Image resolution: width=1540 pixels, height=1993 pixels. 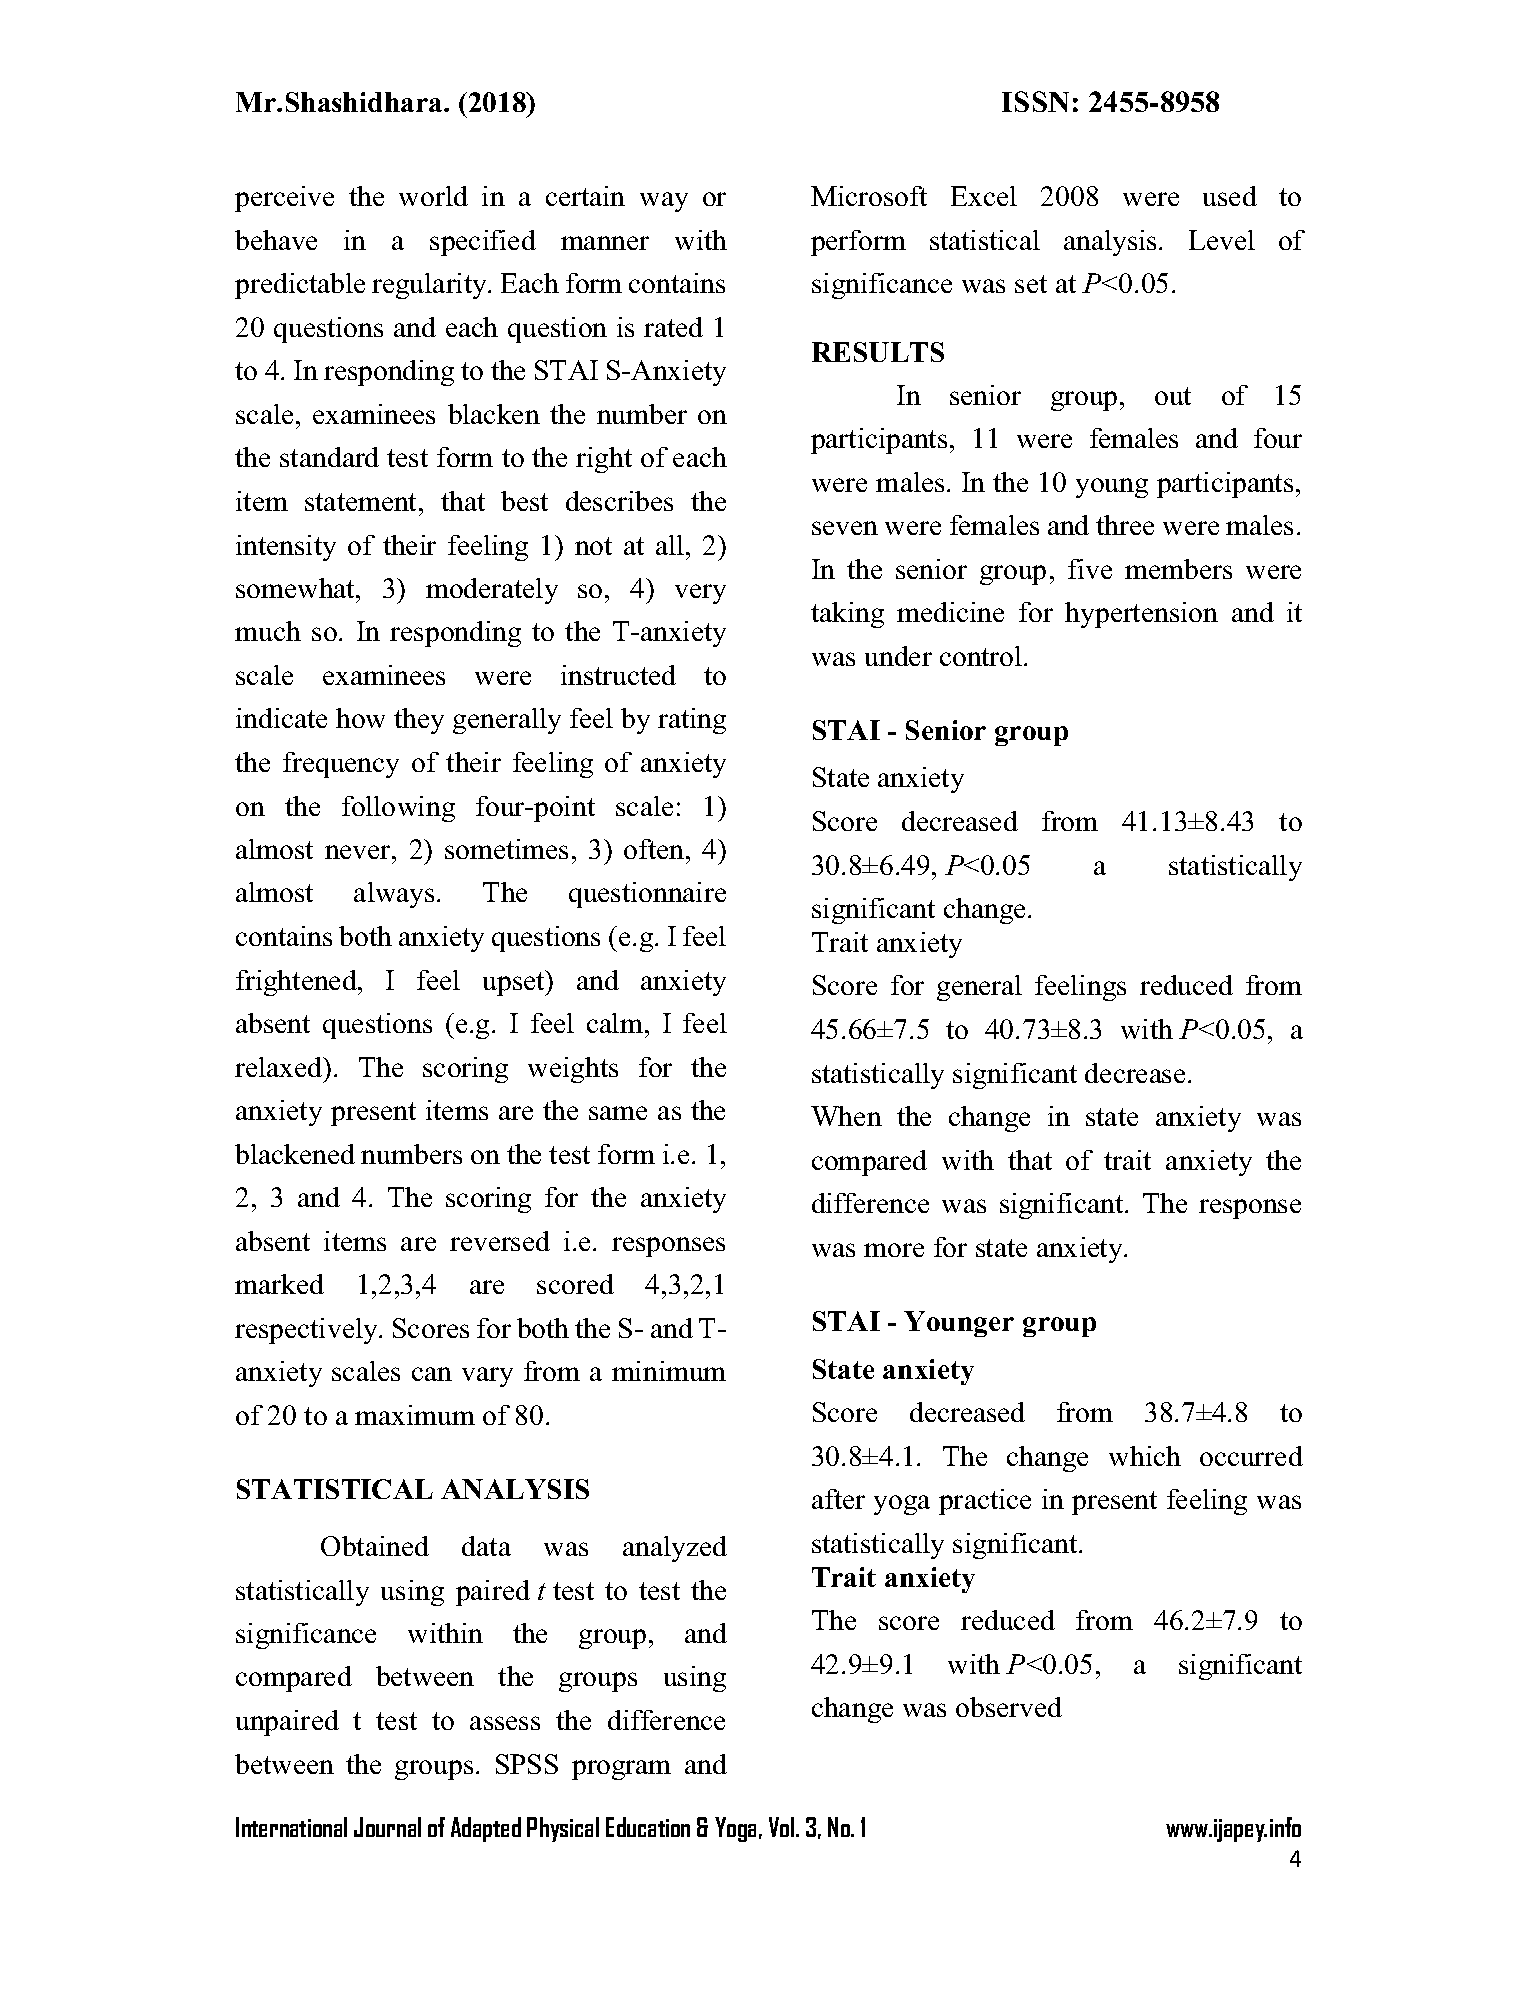 What do you see at coordinates (1009, 1707) in the screenshot?
I see `observed` at bounding box center [1009, 1707].
